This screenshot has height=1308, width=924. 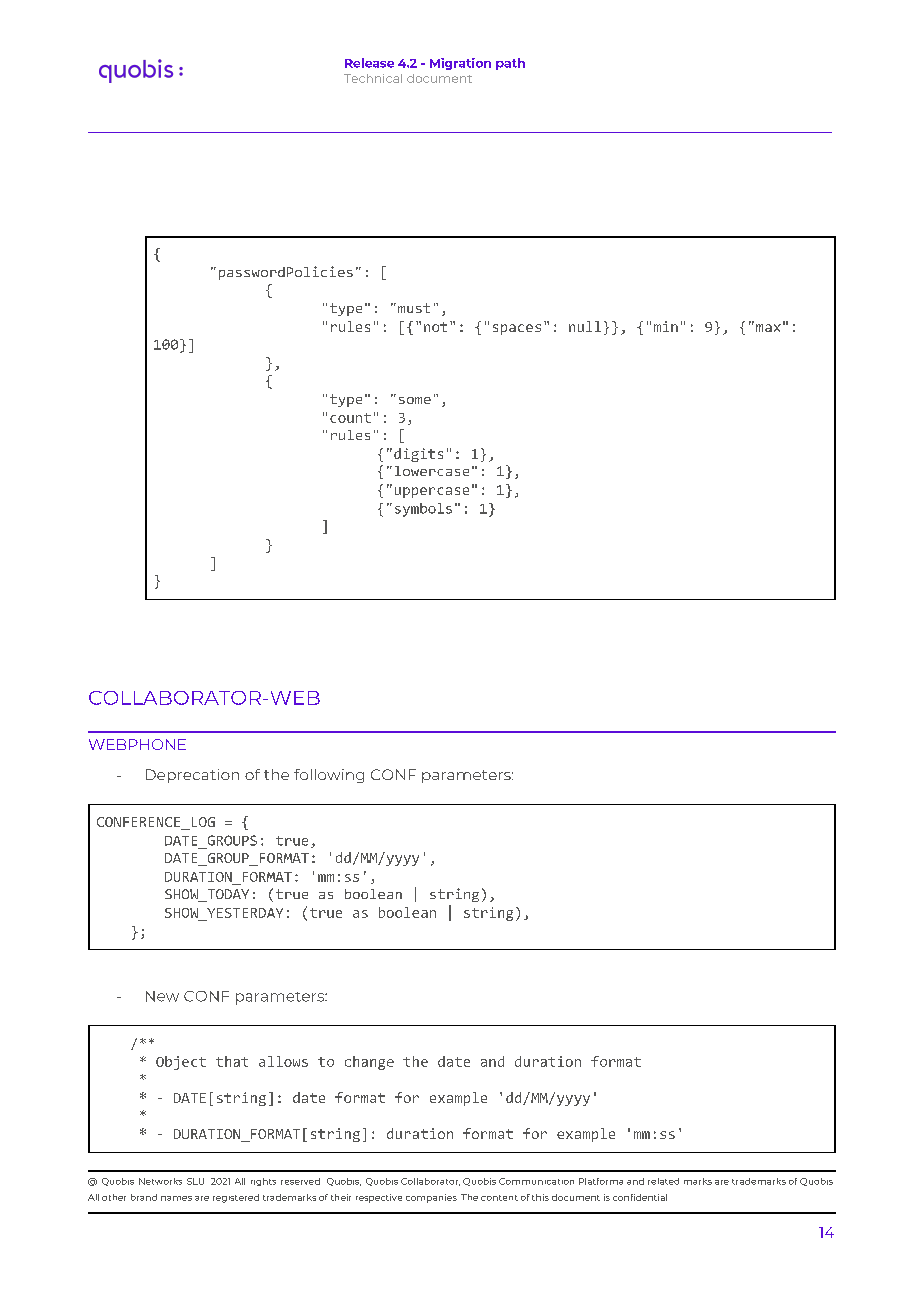 What do you see at coordinates (329, 776) in the screenshot?
I see `following` at bounding box center [329, 776].
